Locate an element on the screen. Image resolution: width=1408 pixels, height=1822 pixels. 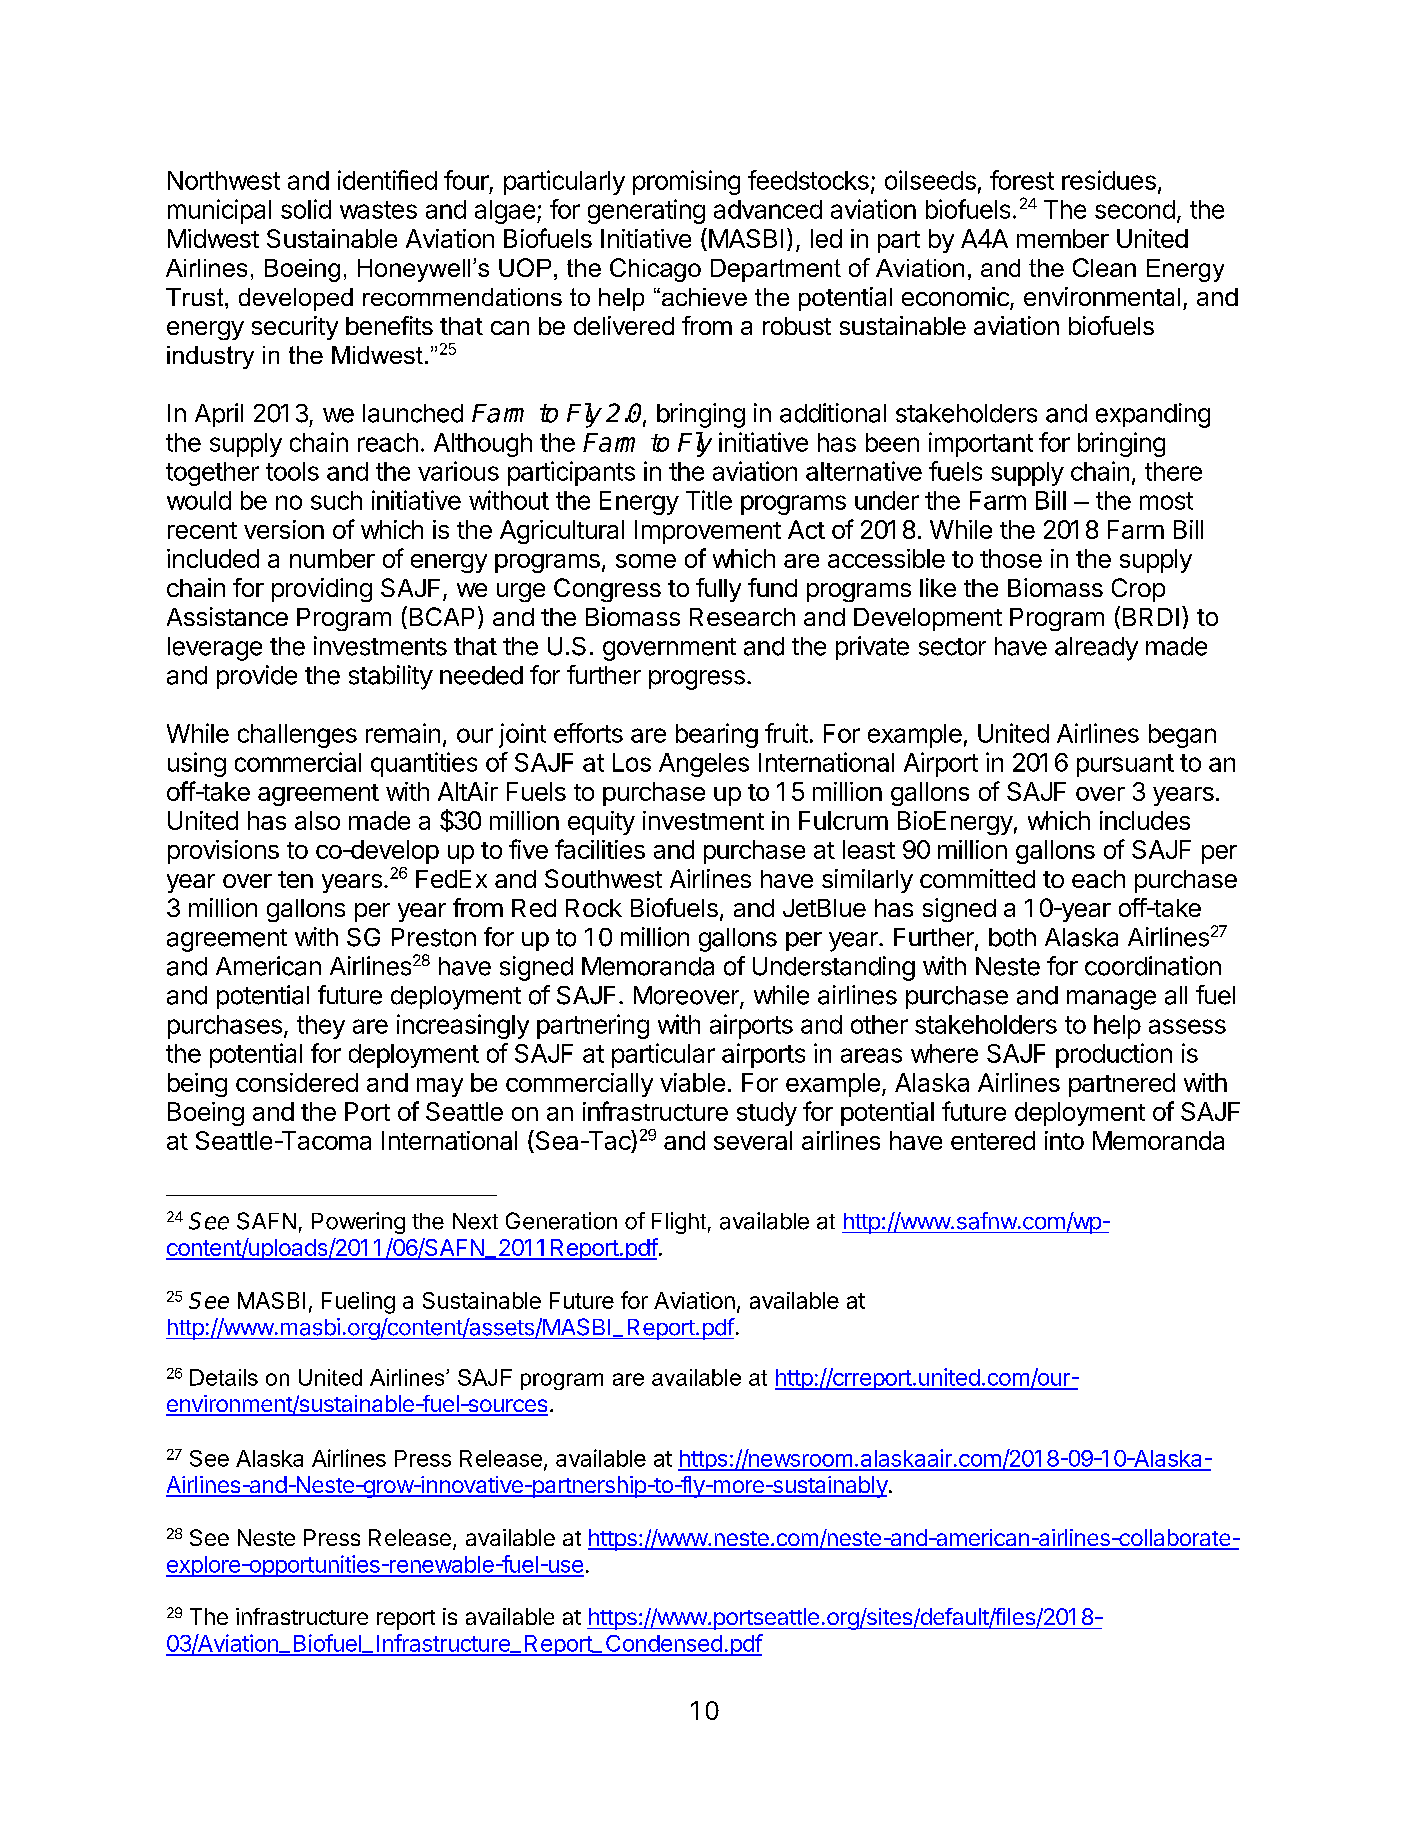
such is located at coordinates (336, 500).
